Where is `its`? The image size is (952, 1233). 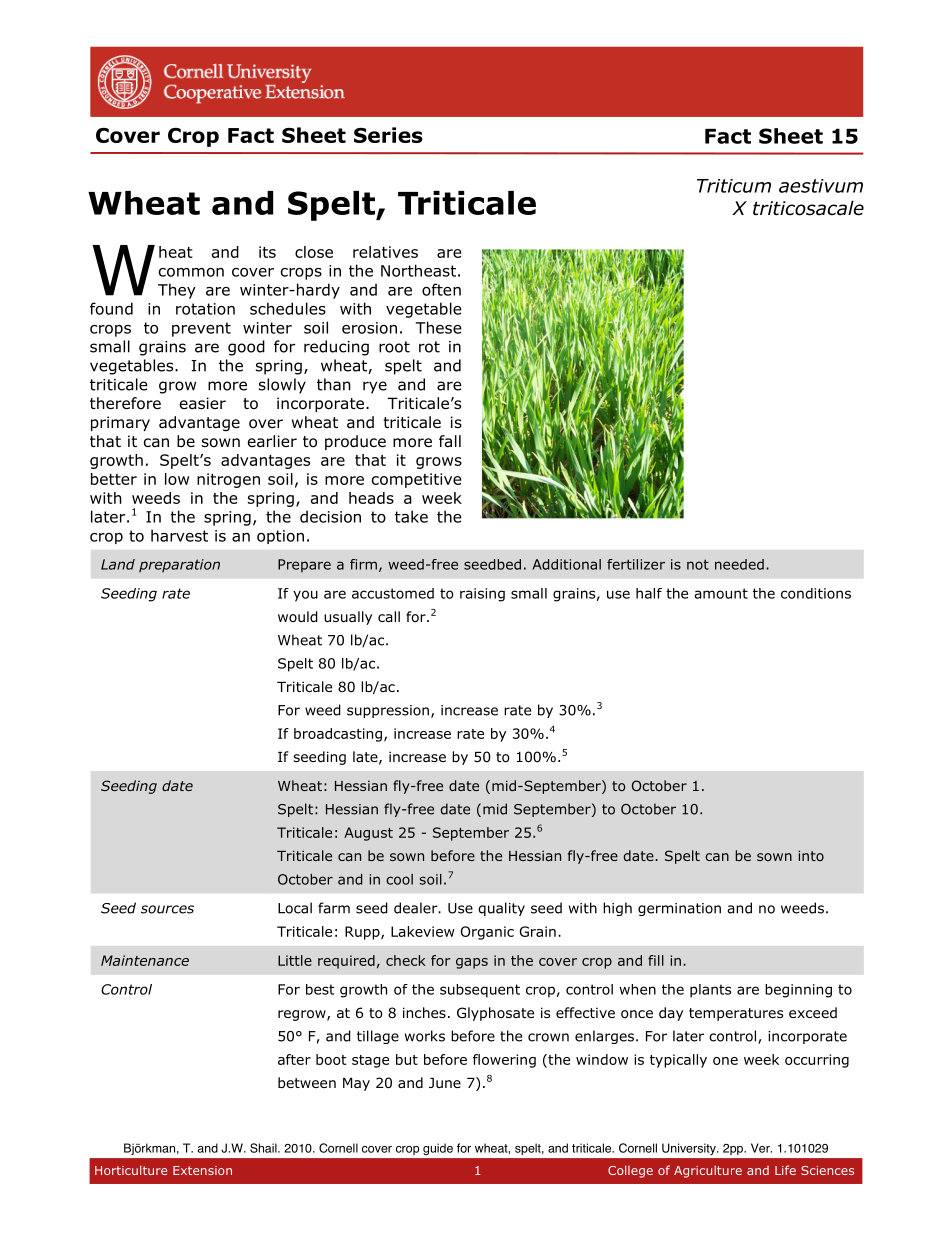
its is located at coordinates (267, 252).
